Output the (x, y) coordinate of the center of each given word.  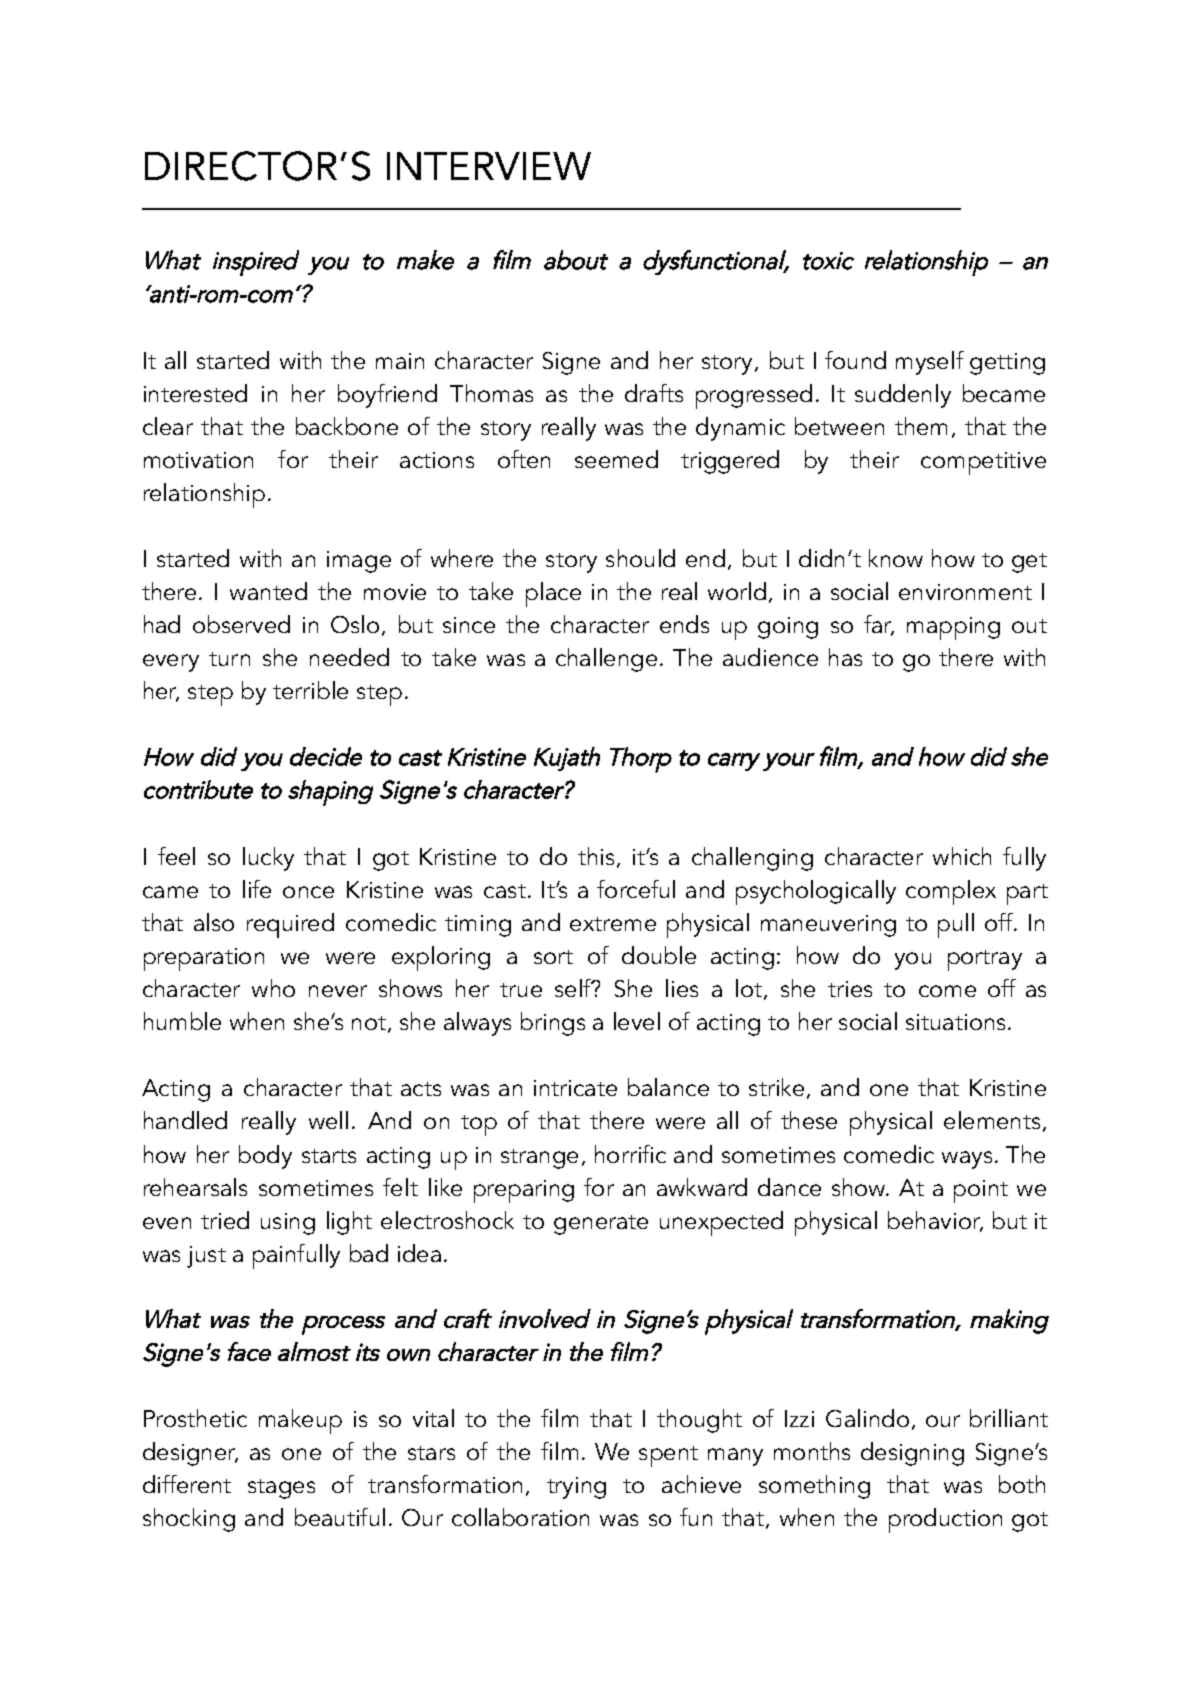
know (896, 558)
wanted (268, 591)
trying (576, 1488)
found (855, 360)
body (265, 1157)
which (962, 856)
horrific (630, 1154)
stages (281, 1489)
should (640, 558)
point (981, 1191)
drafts (654, 393)
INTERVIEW (489, 166)
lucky (268, 859)
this (596, 856)
